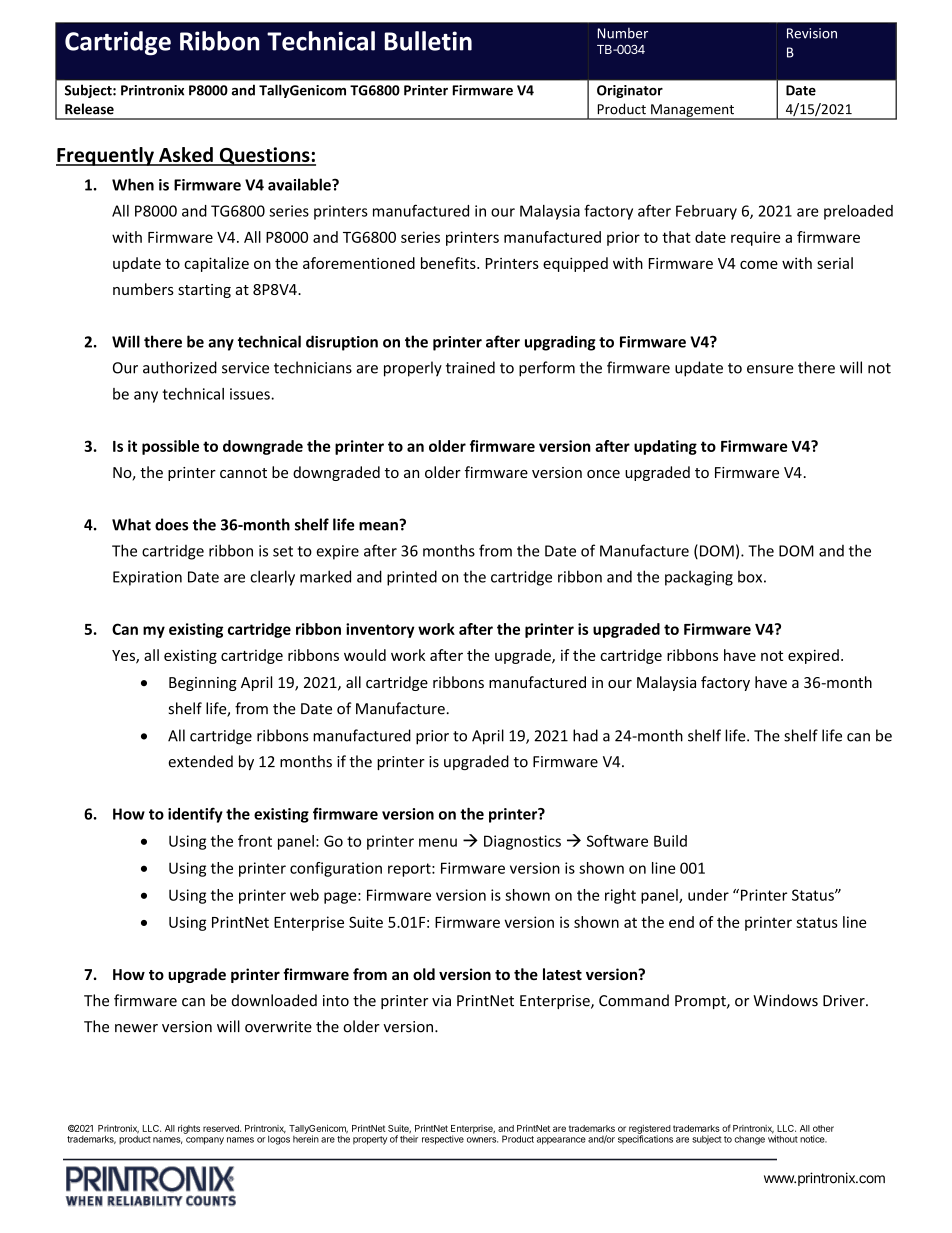 This screenshot has height=1233, width=952. Describe the element at coordinates (438, 842) in the screenshot. I see `menu` at that location.
